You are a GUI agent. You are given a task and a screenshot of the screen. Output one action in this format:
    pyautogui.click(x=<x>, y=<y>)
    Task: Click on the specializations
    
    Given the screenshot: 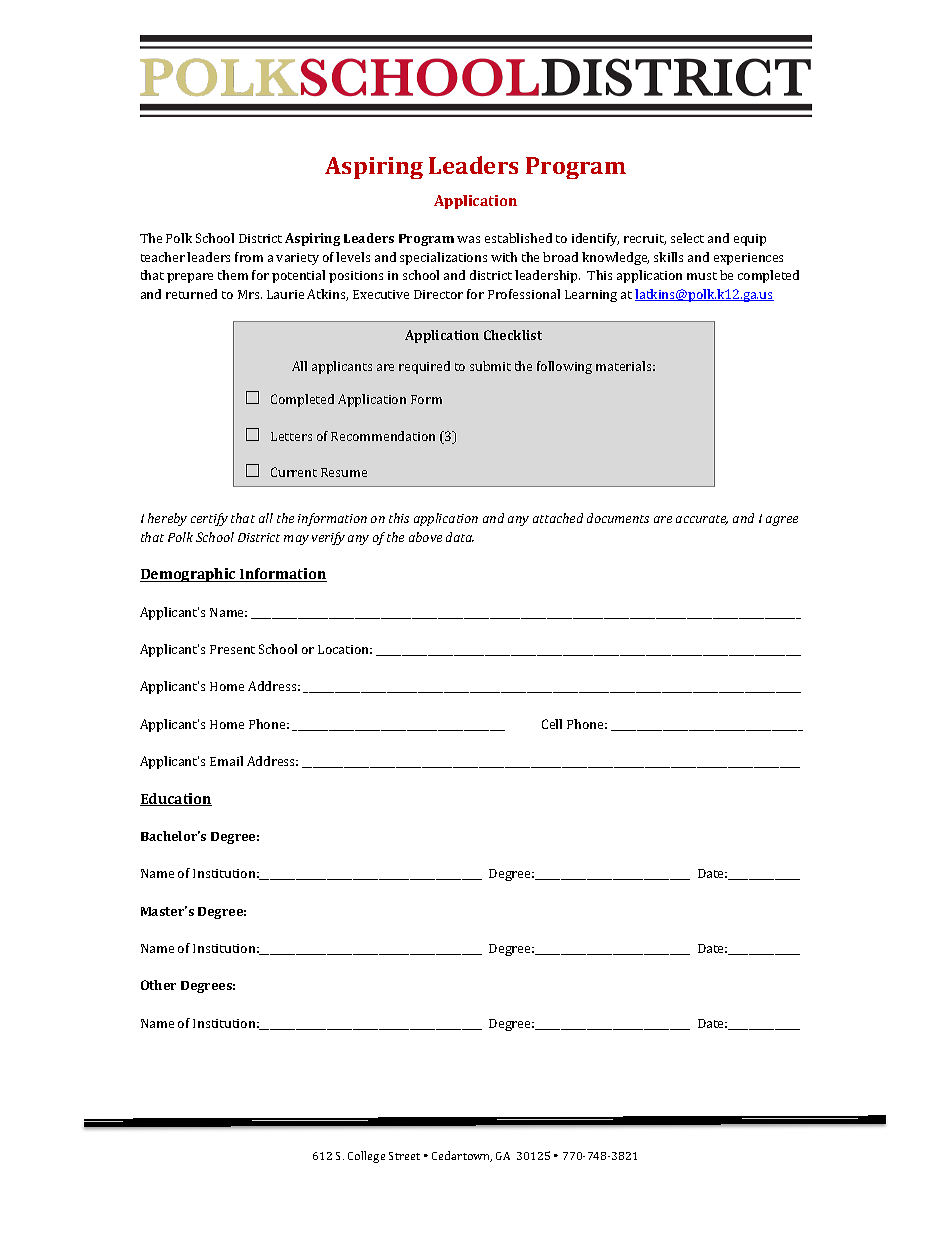 What is the action you would take?
    pyautogui.click(x=443, y=258)
